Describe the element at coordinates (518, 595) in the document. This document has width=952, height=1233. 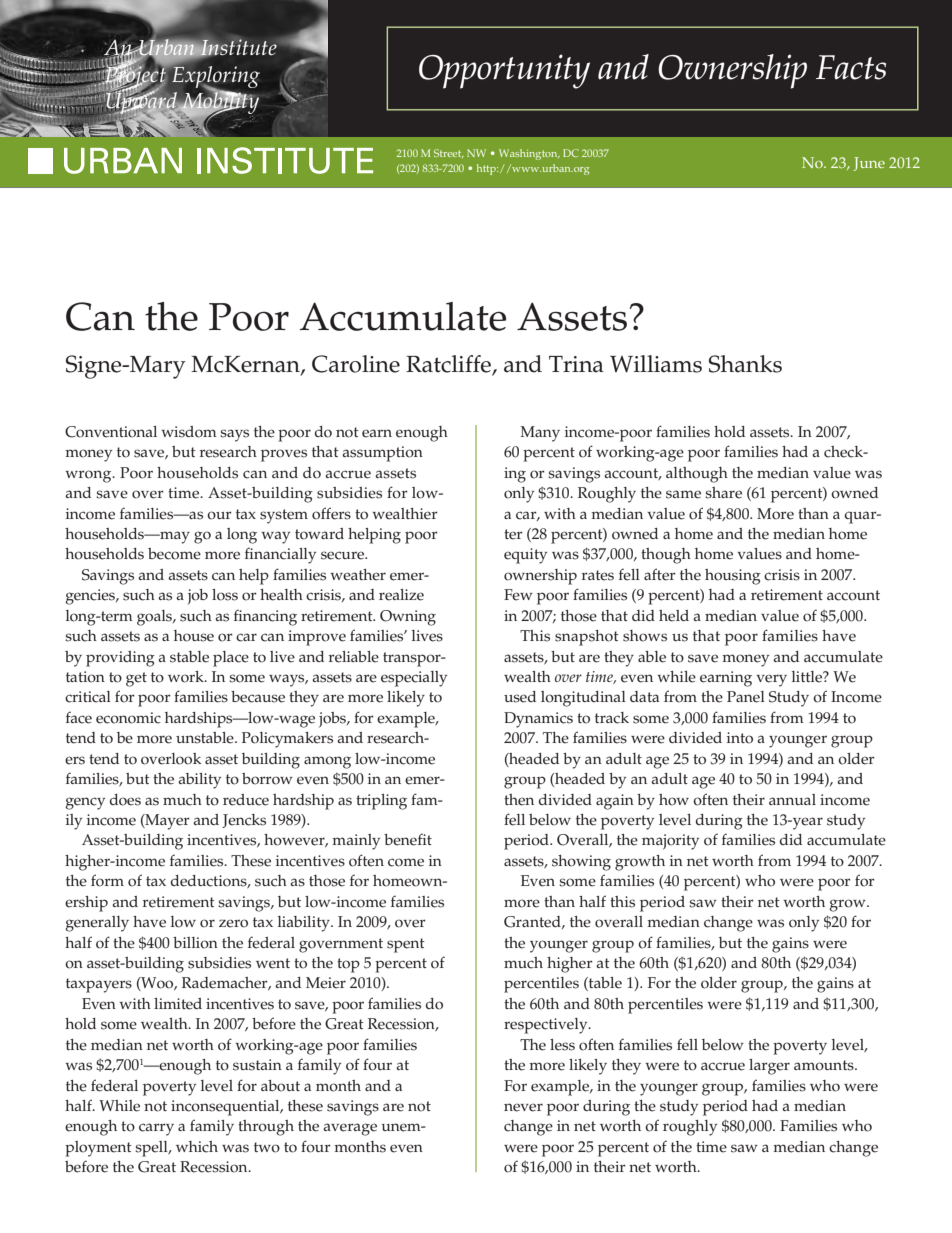
I see `Few` at that location.
